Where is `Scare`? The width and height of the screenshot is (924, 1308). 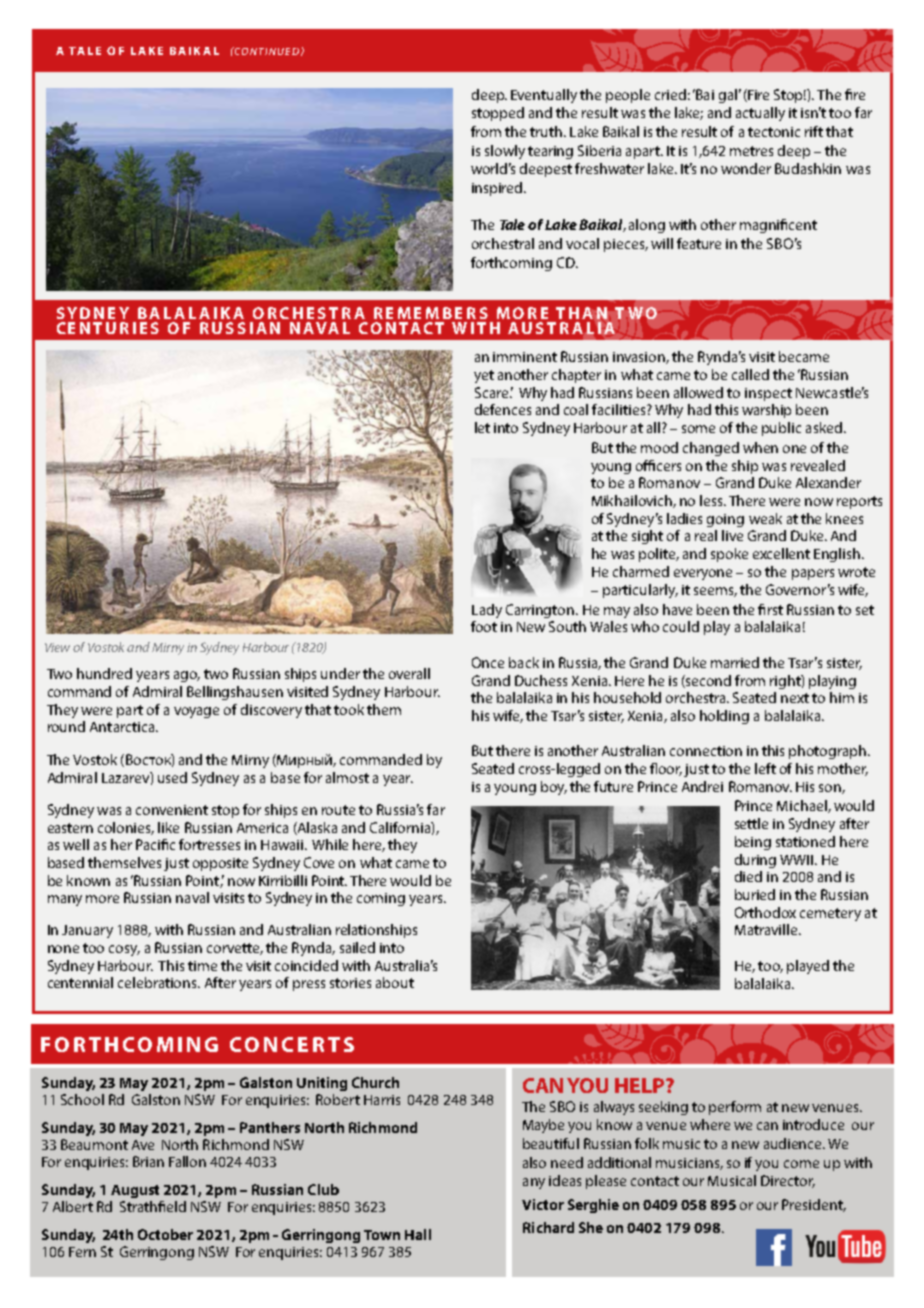
Scare is located at coordinates (493, 392).
